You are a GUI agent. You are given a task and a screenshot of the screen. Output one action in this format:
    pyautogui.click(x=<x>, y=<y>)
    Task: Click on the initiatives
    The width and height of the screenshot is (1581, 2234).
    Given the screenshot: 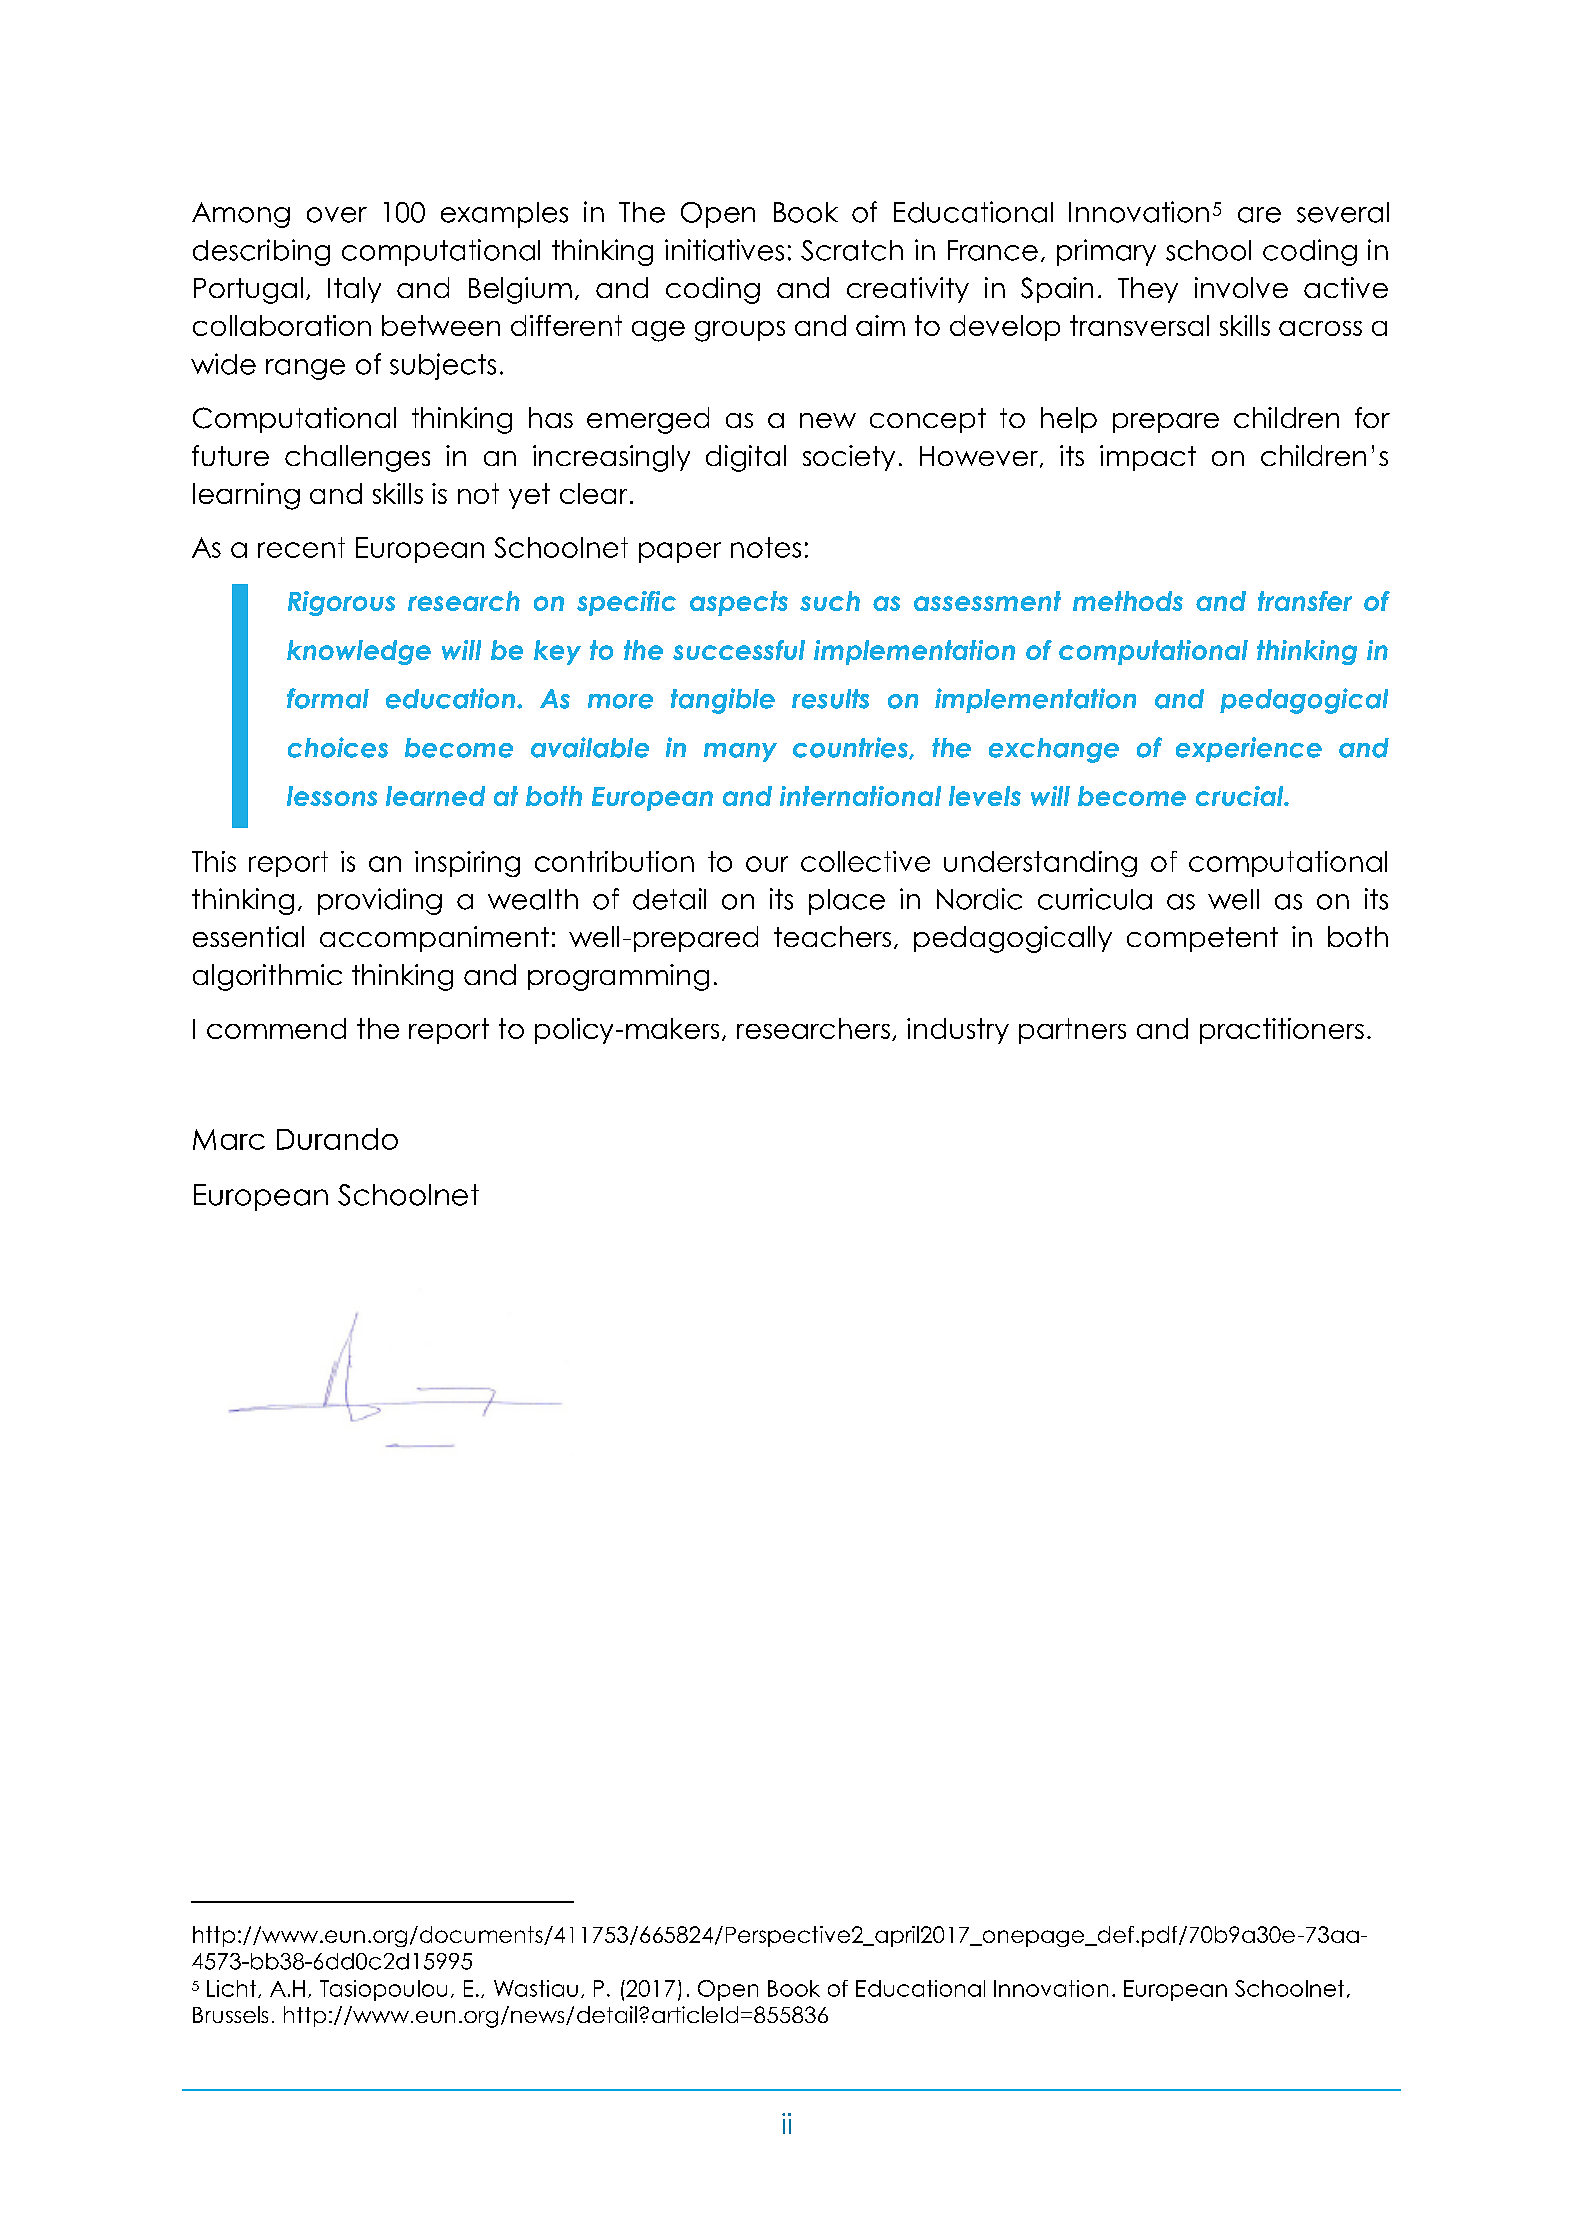 What is the action you would take?
    pyautogui.click(x=724, y=250)
